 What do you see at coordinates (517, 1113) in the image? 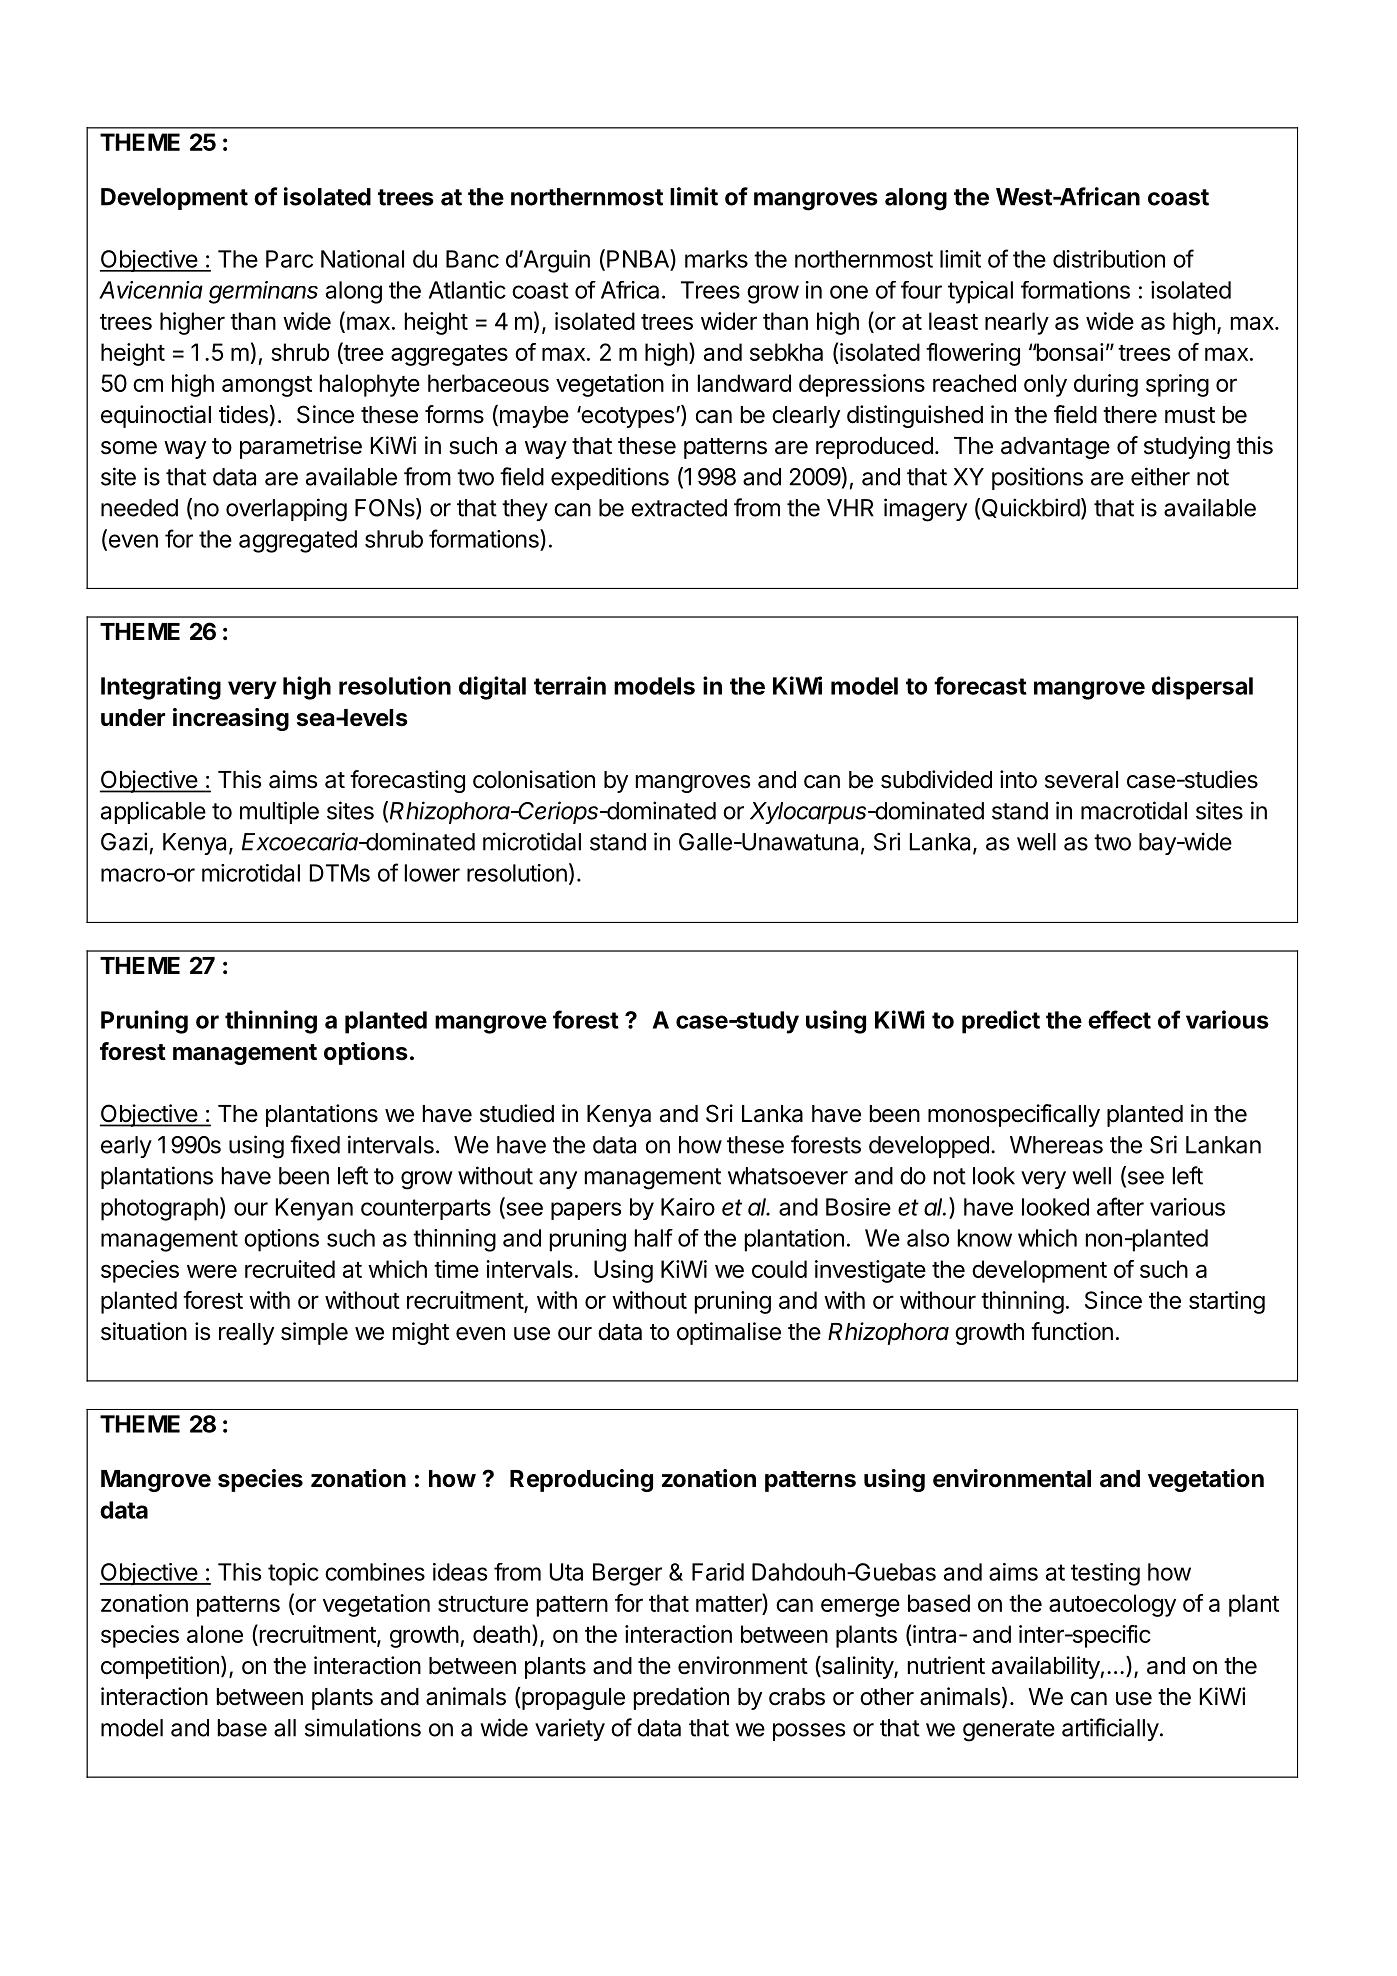
I see `studied` at bounding box center [517, 1113].
